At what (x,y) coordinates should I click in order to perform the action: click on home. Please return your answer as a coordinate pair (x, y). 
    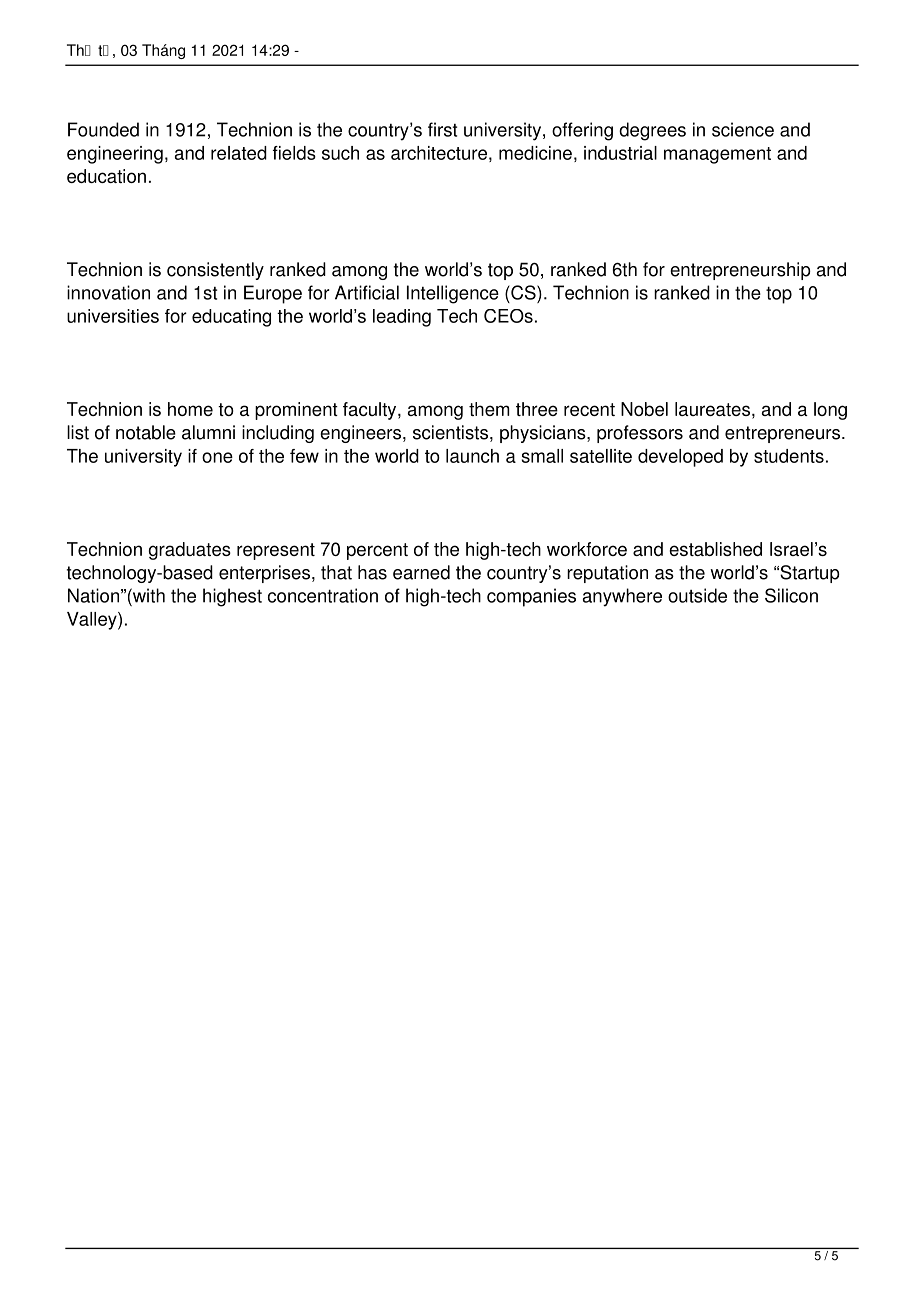
    Looking at the image, I should click on (190, 409).
